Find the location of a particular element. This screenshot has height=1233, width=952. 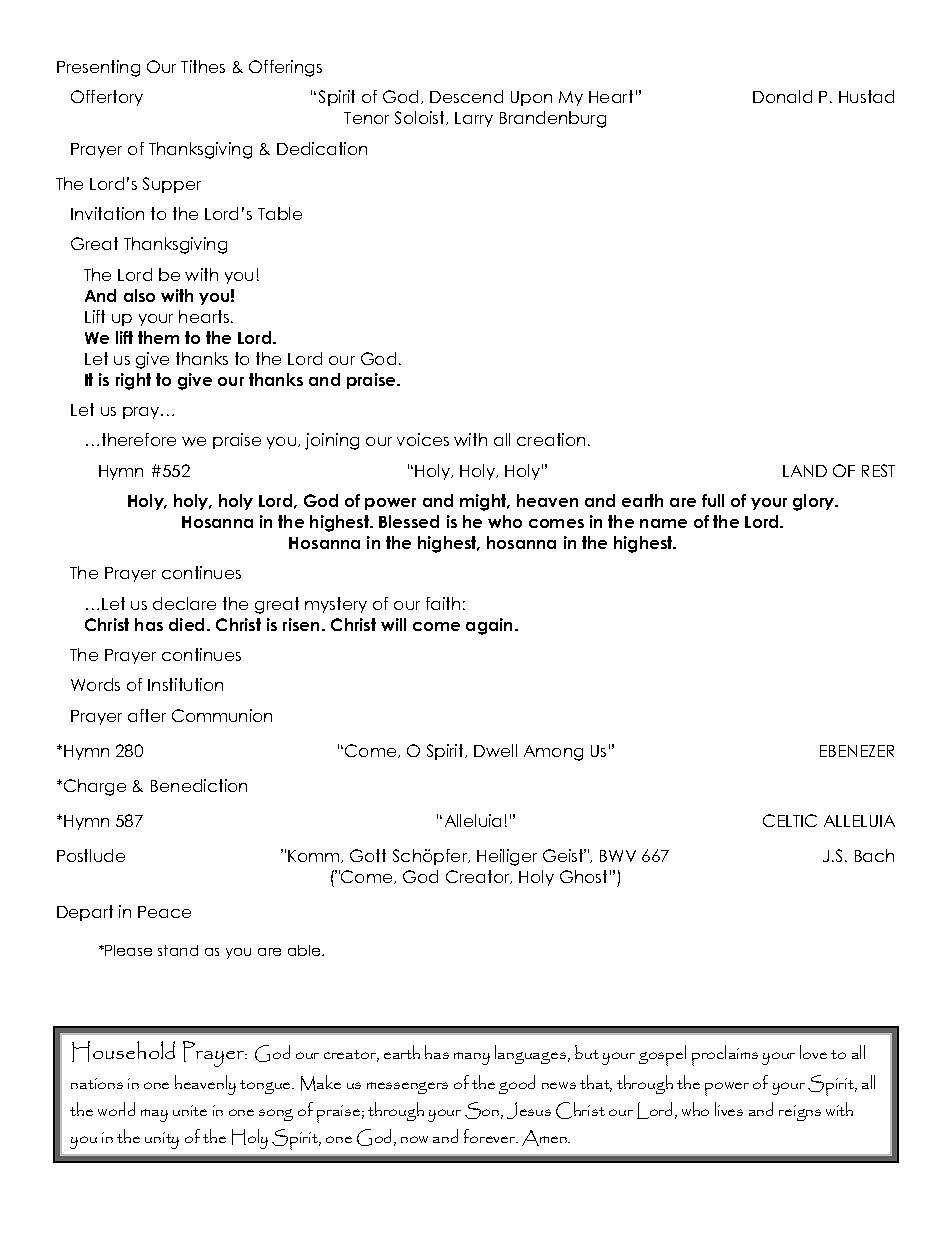

declare is located at coordinates (184, 603).
